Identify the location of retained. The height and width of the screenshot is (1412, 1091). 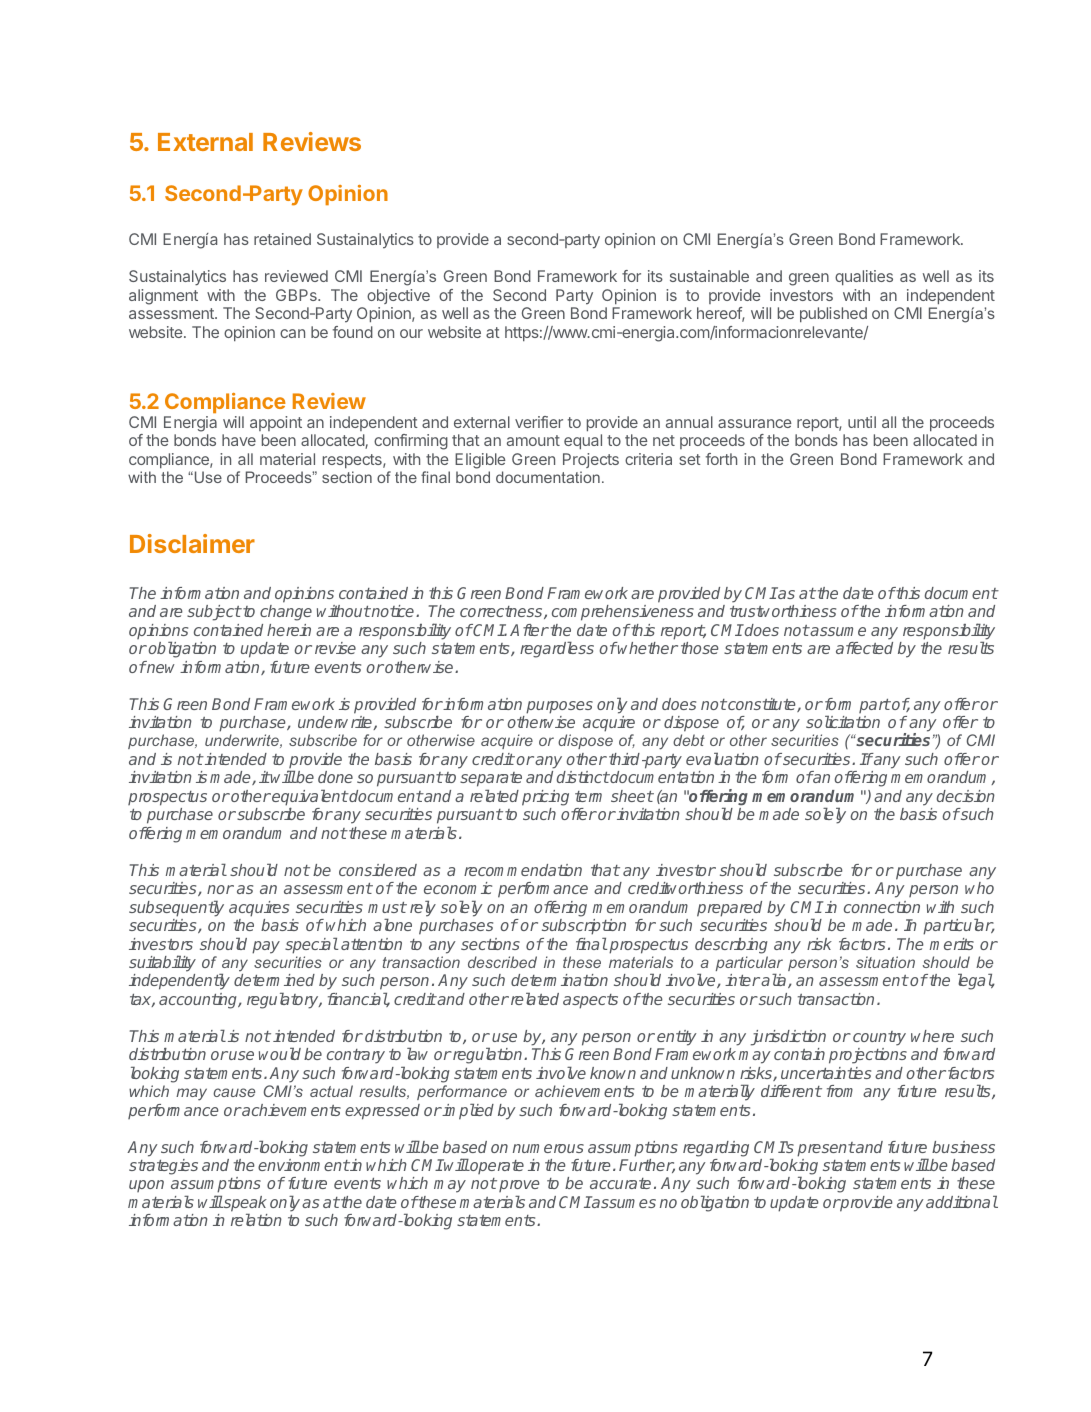
(282, 239).
